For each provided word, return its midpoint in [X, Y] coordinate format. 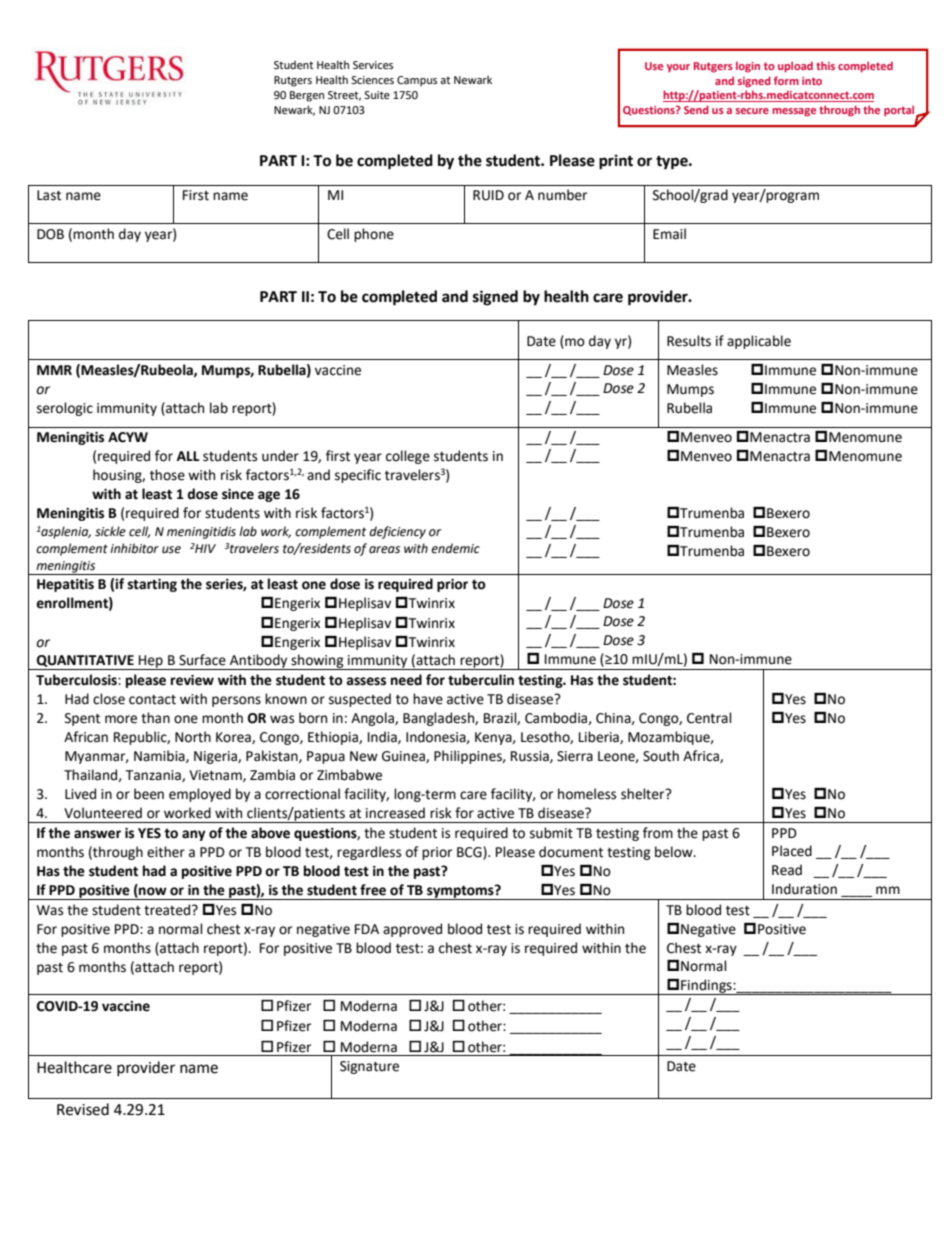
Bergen [307, 96]
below [675, 852]
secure [752, 111]
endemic [455, 548]
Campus [417, 81]
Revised [83, 1109]
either [166, 852]
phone [374, 235]
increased [395, 813]
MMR [54, 370]
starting [152, 585]
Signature [369, 1067]
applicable [759, 342]
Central [709, 718]
